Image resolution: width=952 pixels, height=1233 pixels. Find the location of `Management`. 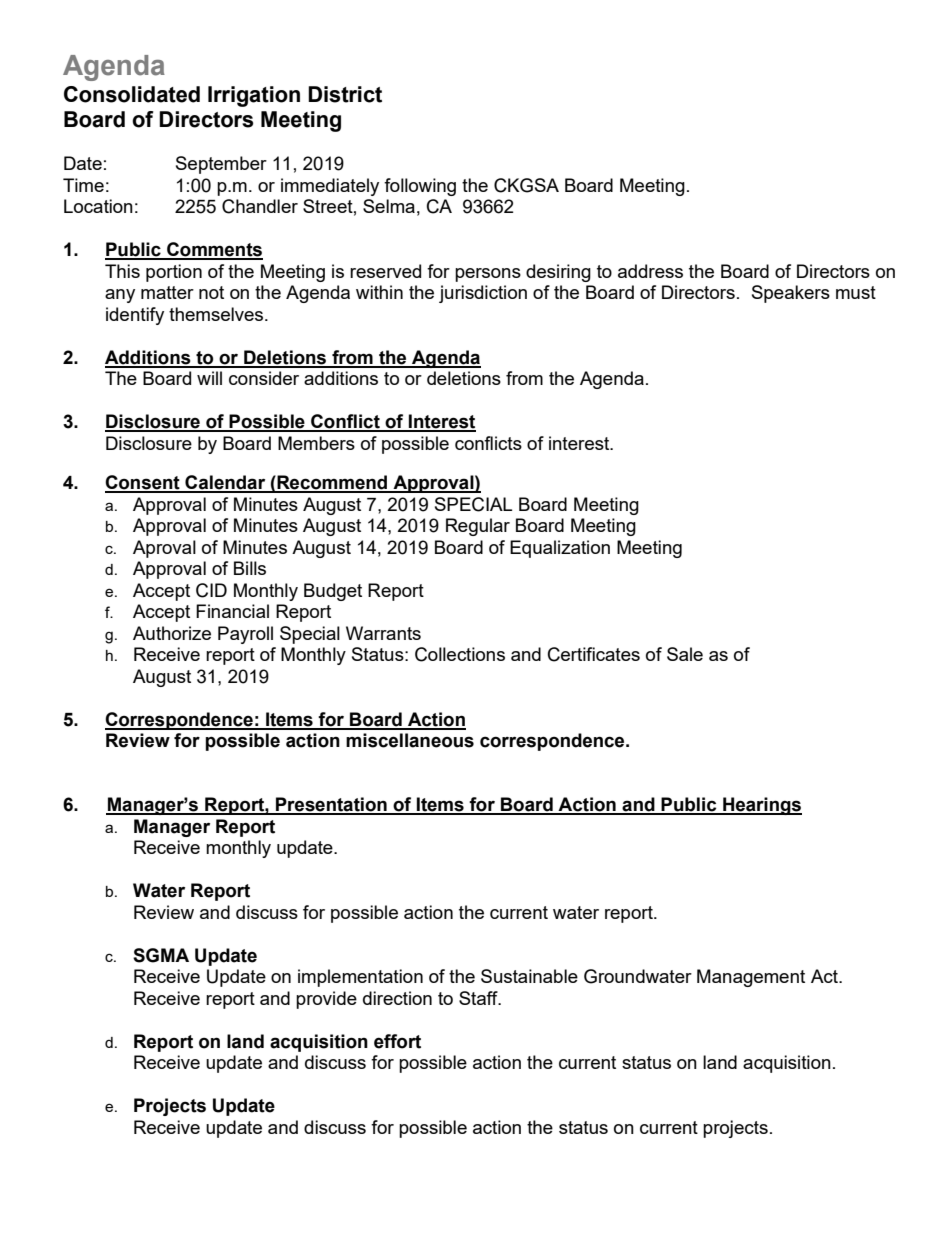

Management is located at coordinates (751, 978).
